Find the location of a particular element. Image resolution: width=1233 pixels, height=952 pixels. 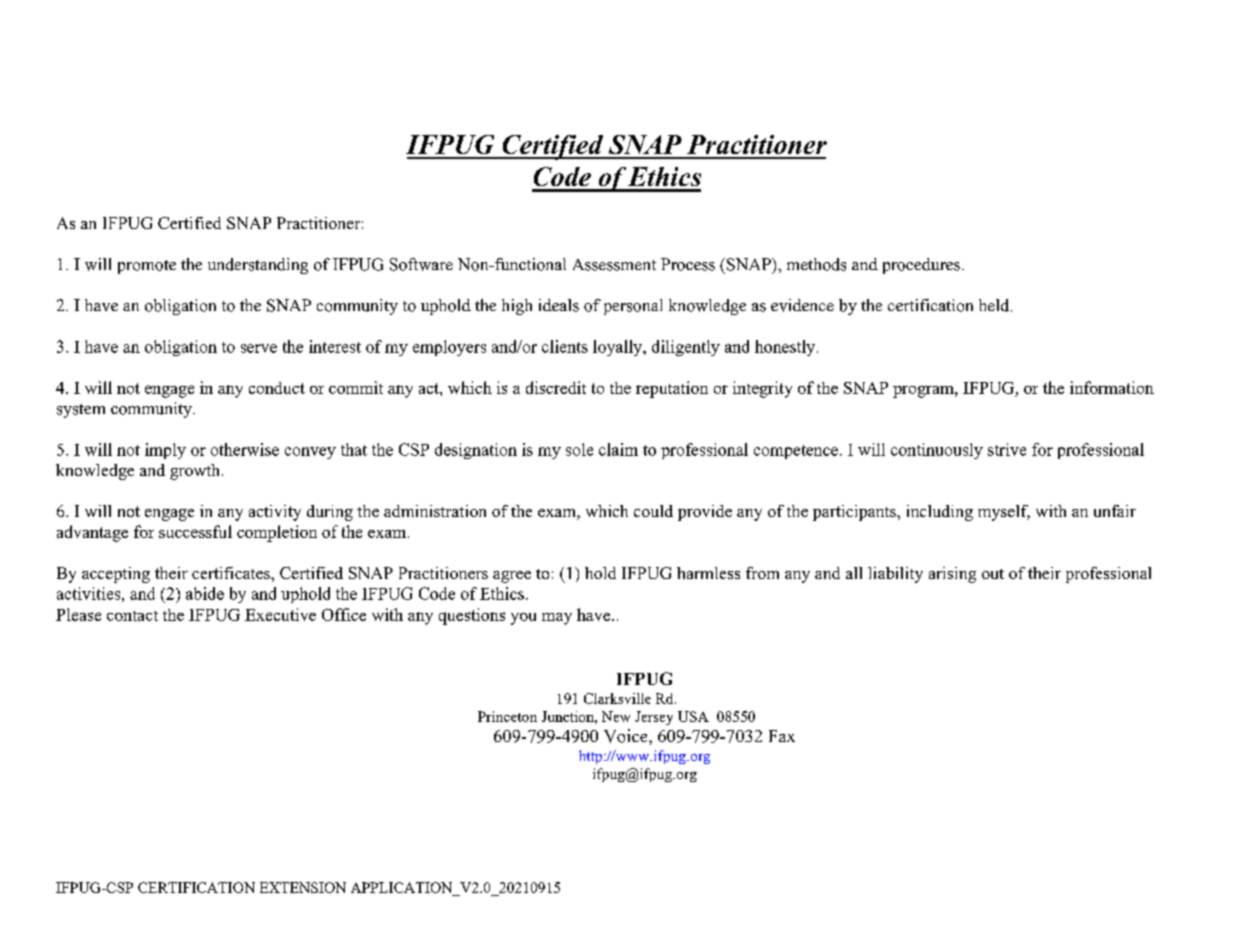

contact is located at coordinates (132, 616).
